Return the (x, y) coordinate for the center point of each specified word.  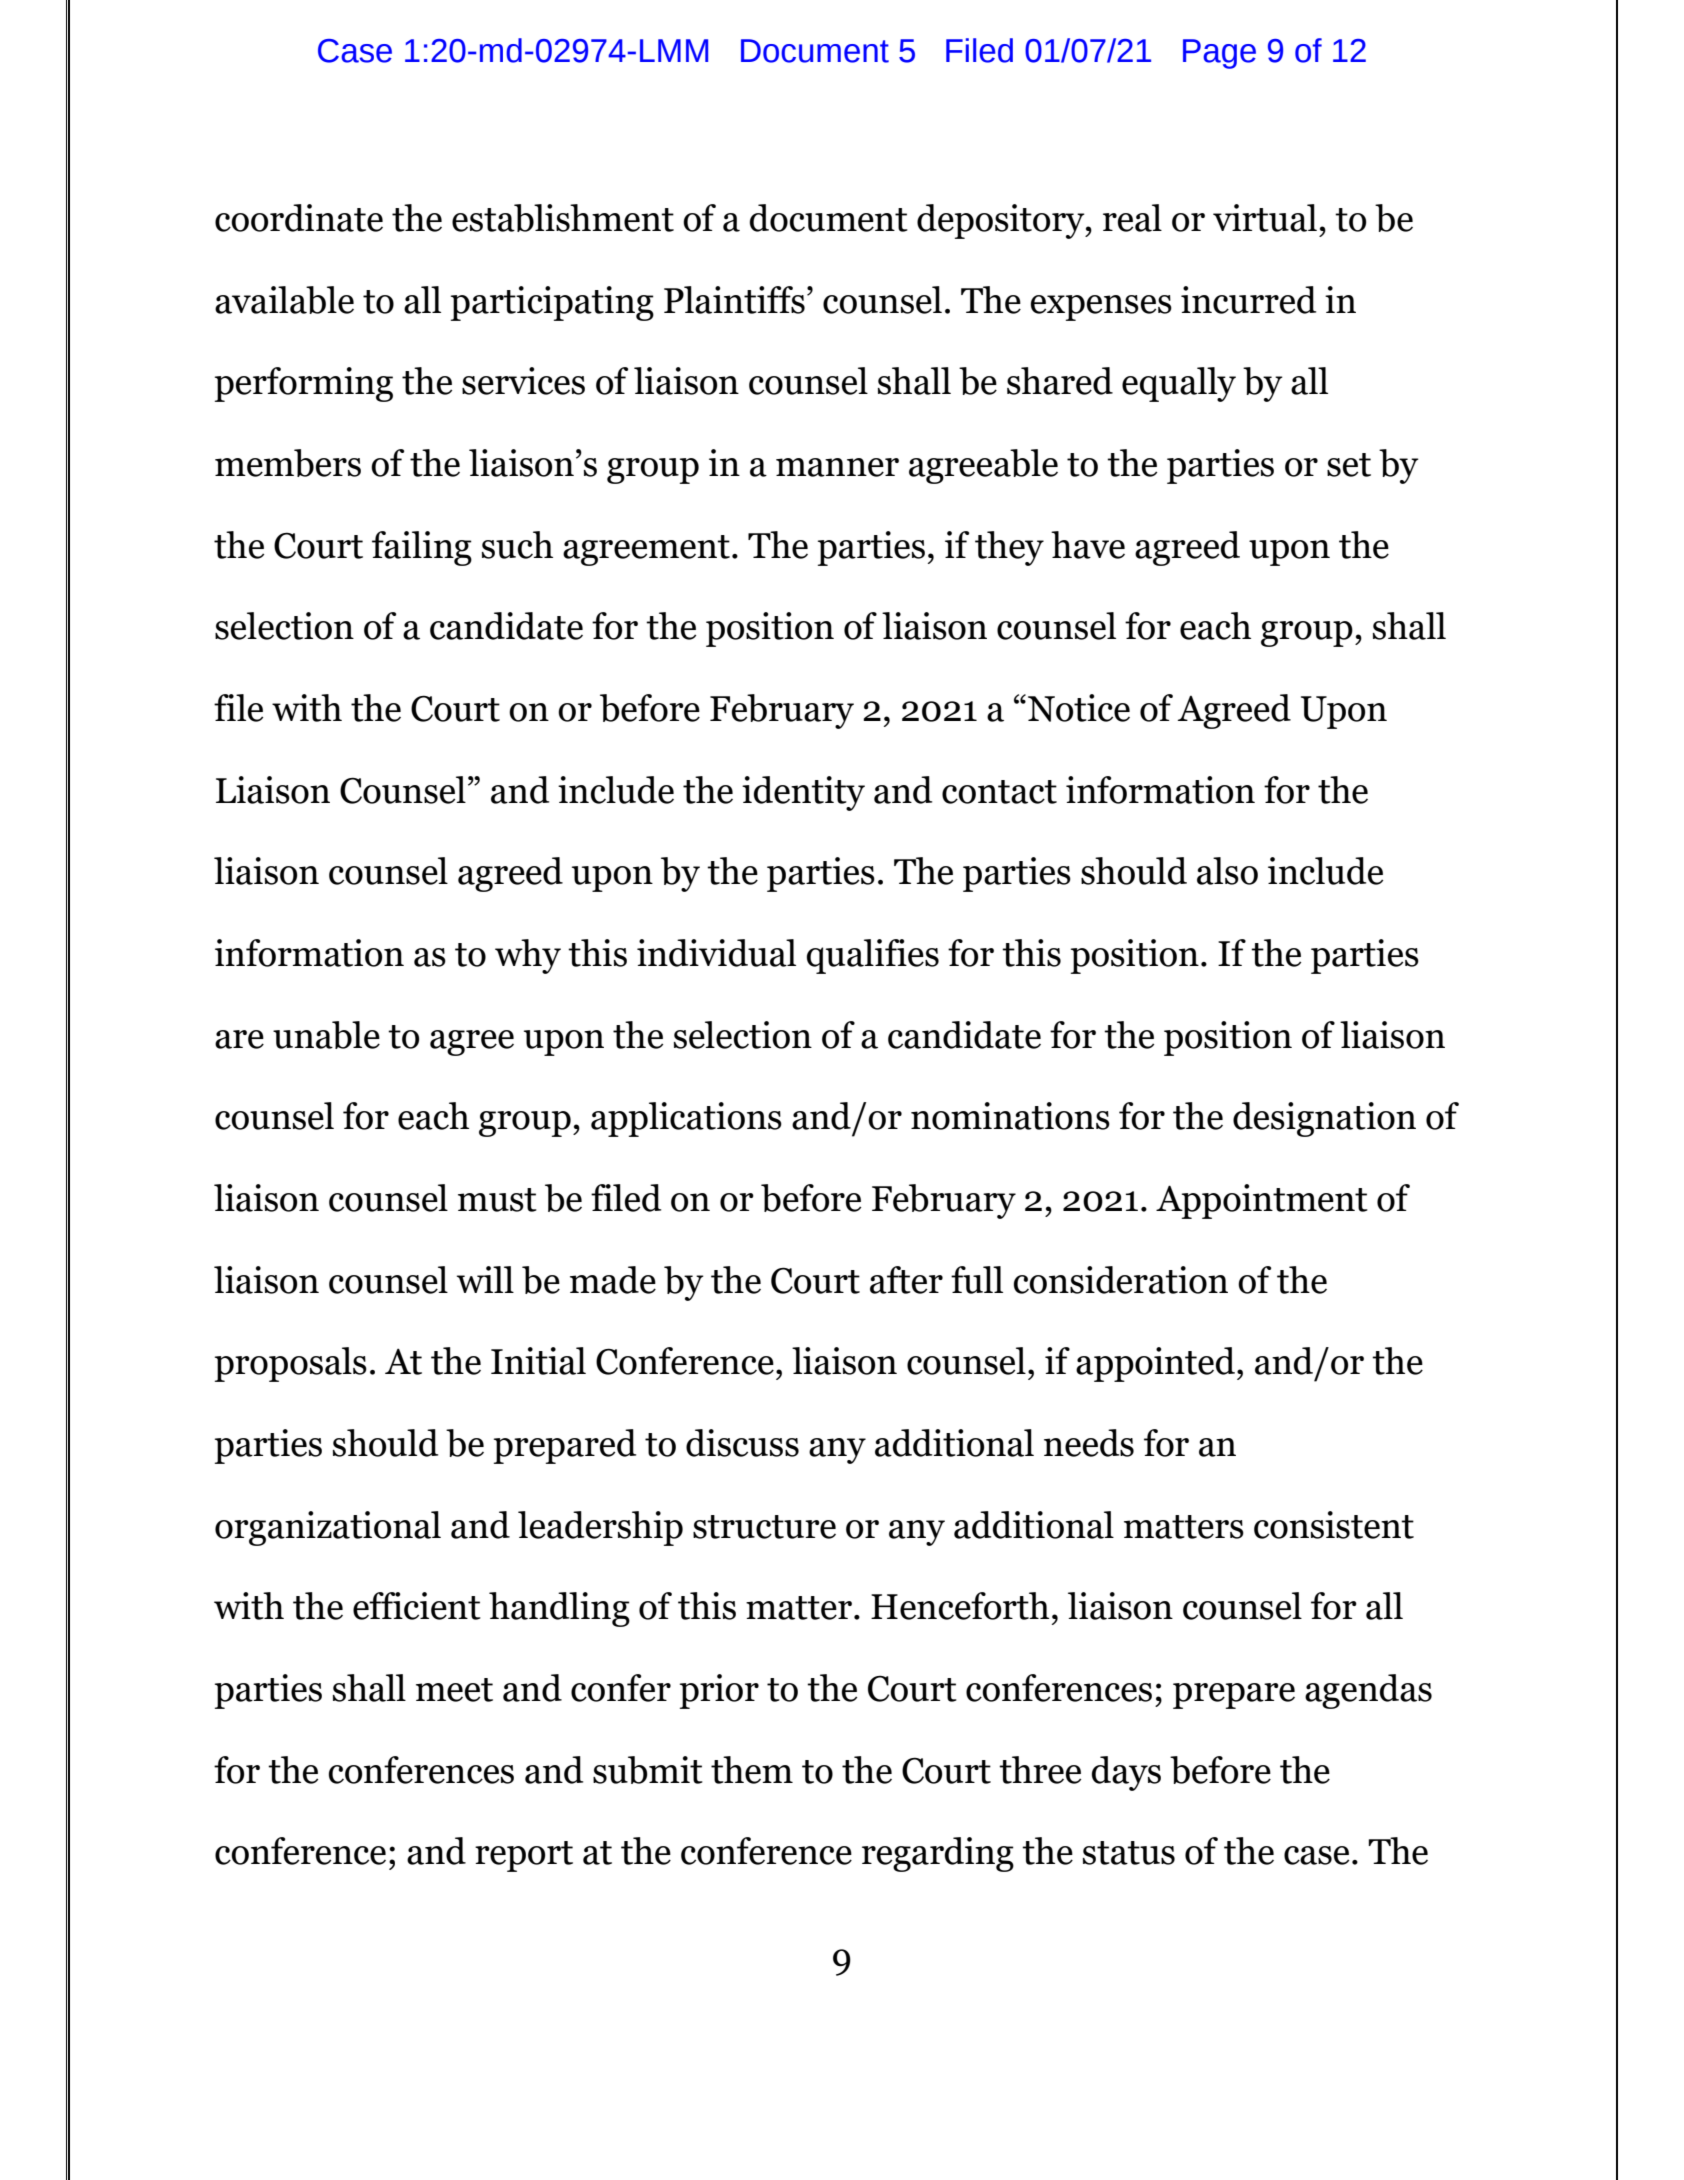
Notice (1079, 708)
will (485, 1279)
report (524, 1856)
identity (803, 793)
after (906, 1280)
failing (422, 548)
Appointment (1262, 1201)
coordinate (299, 218)
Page (1219, 54)
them (752, 1770)
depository (1002, 221)
